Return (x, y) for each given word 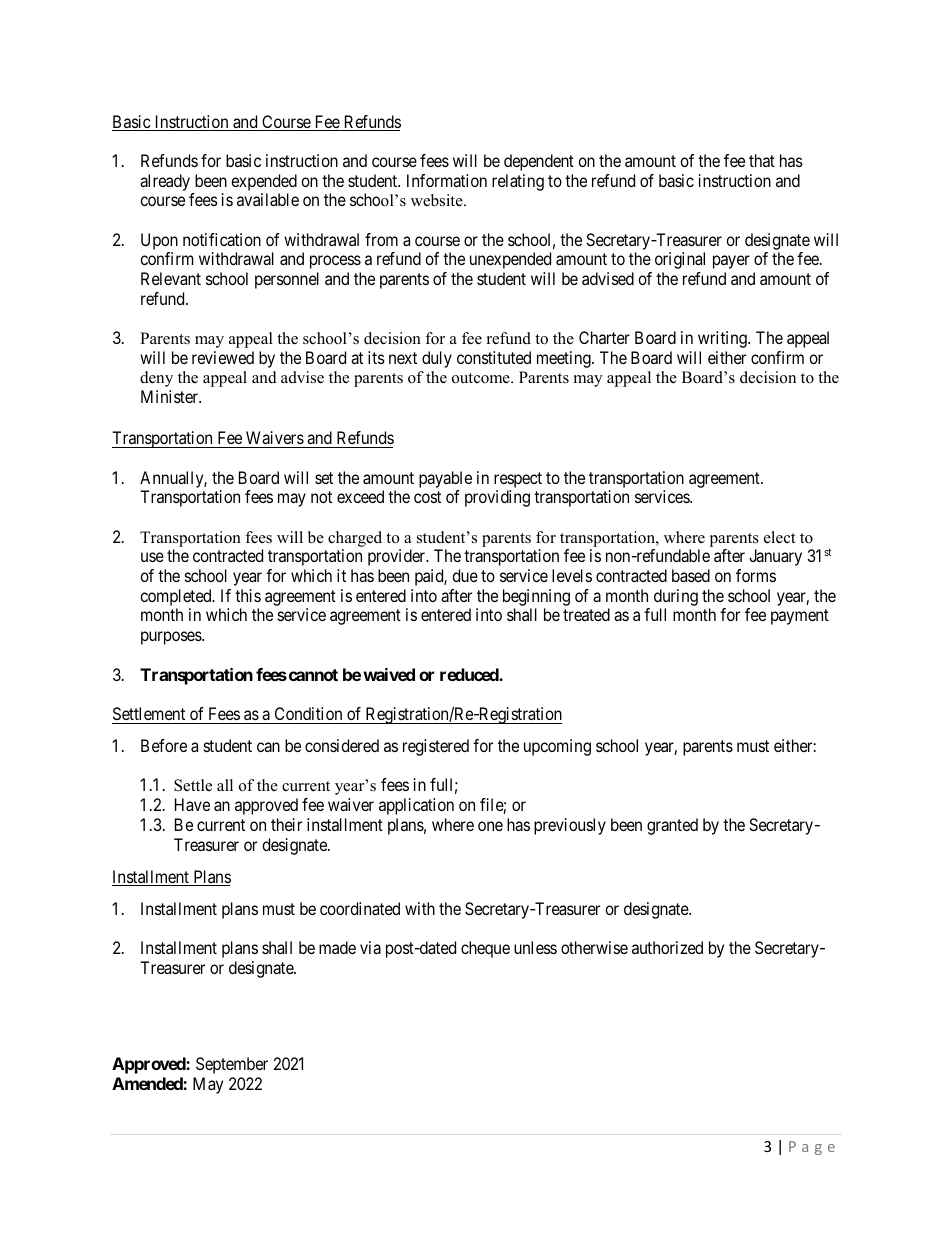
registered (436, 747)
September (232, 1065)
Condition (308, 713)
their (286, 824)
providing (497, 498)
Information (447, 180)
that (762, 160)
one (490, 826)
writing (723, 339)
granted (672, 826)
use (152, 557)
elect (779, 537)
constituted (494, 357)
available (268, 199)
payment (800, 617)
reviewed (223, 357)
